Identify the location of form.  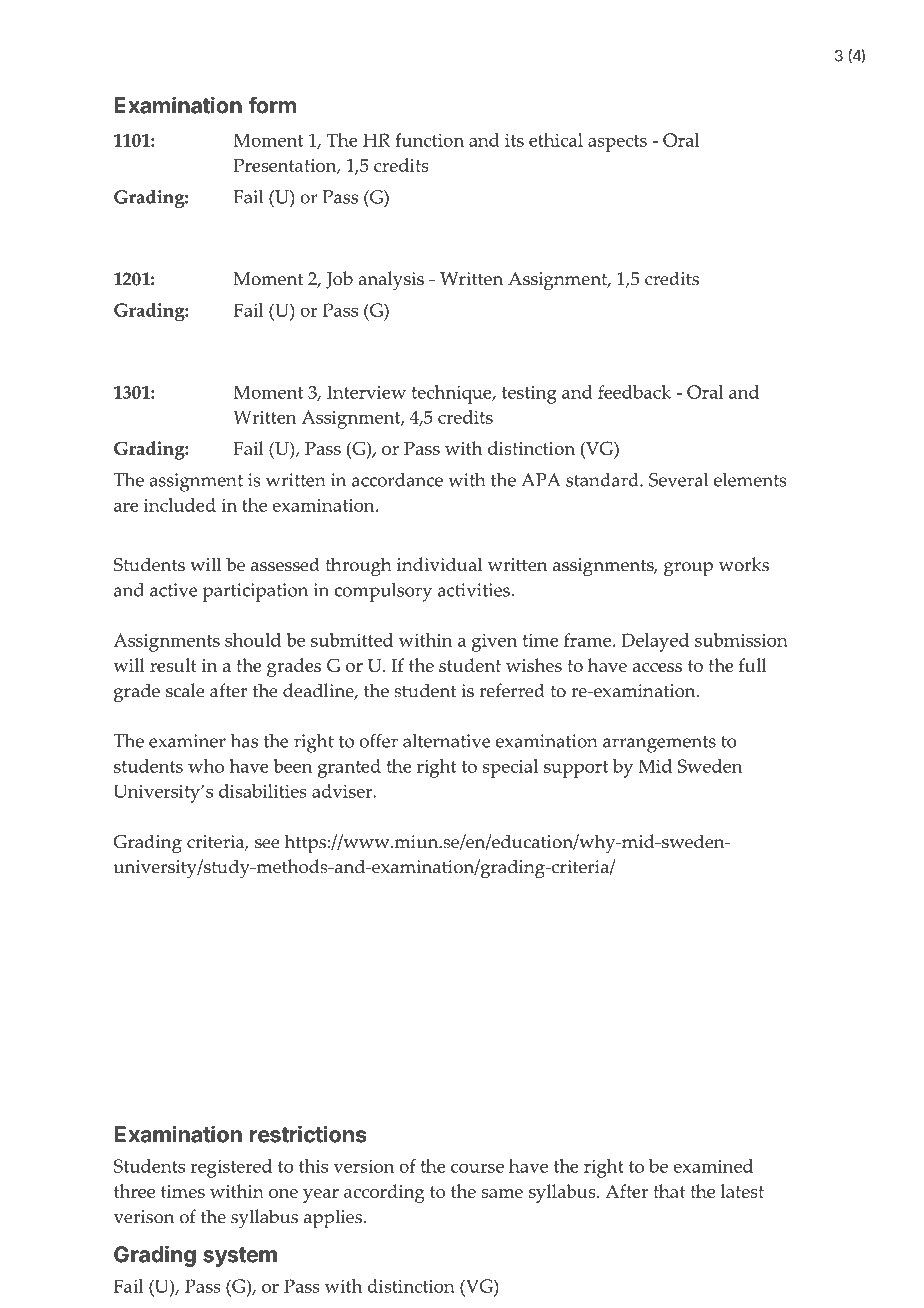
(272, 105).
